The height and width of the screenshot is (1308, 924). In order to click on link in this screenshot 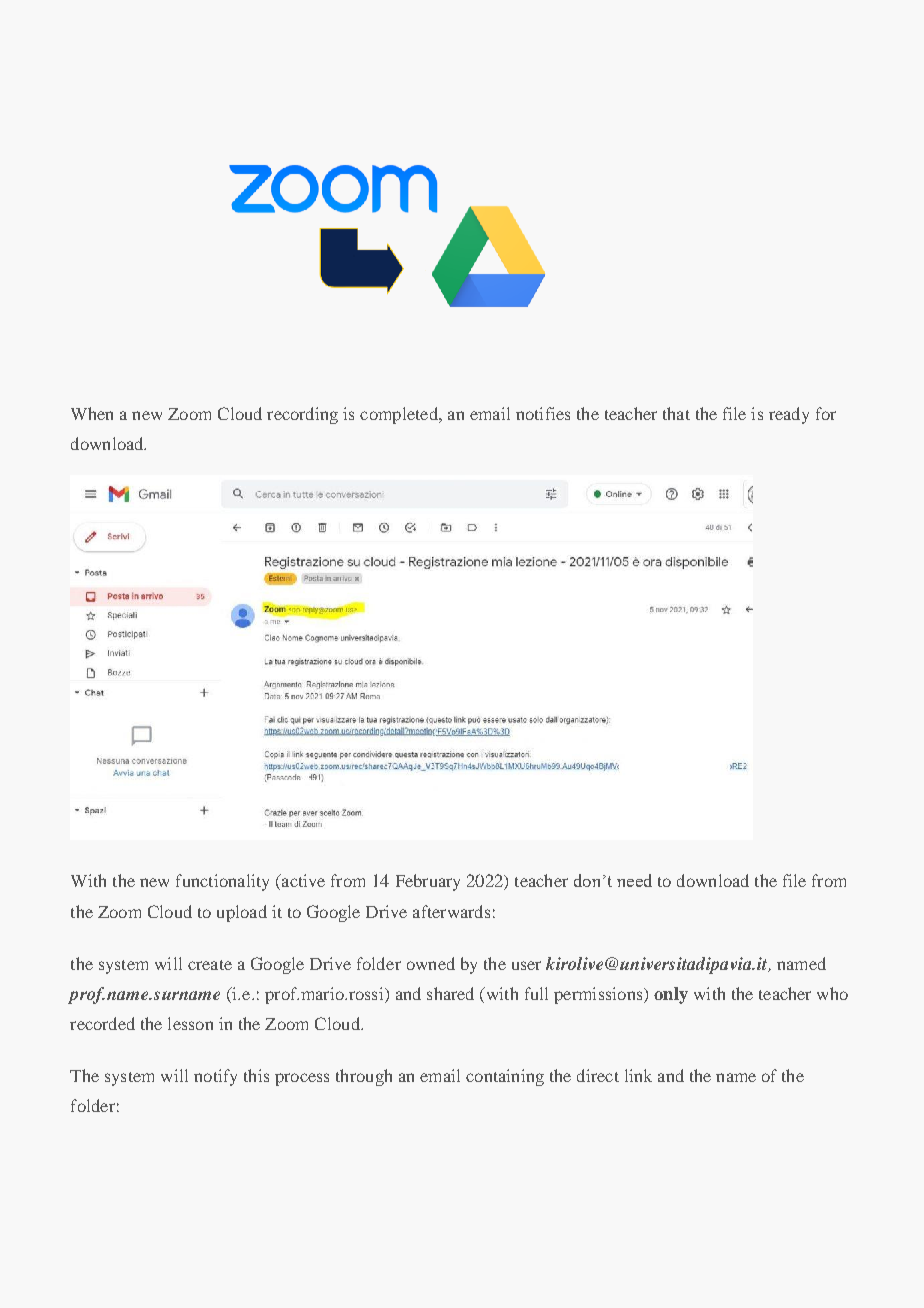, I will do `click(638, 1075)`.
